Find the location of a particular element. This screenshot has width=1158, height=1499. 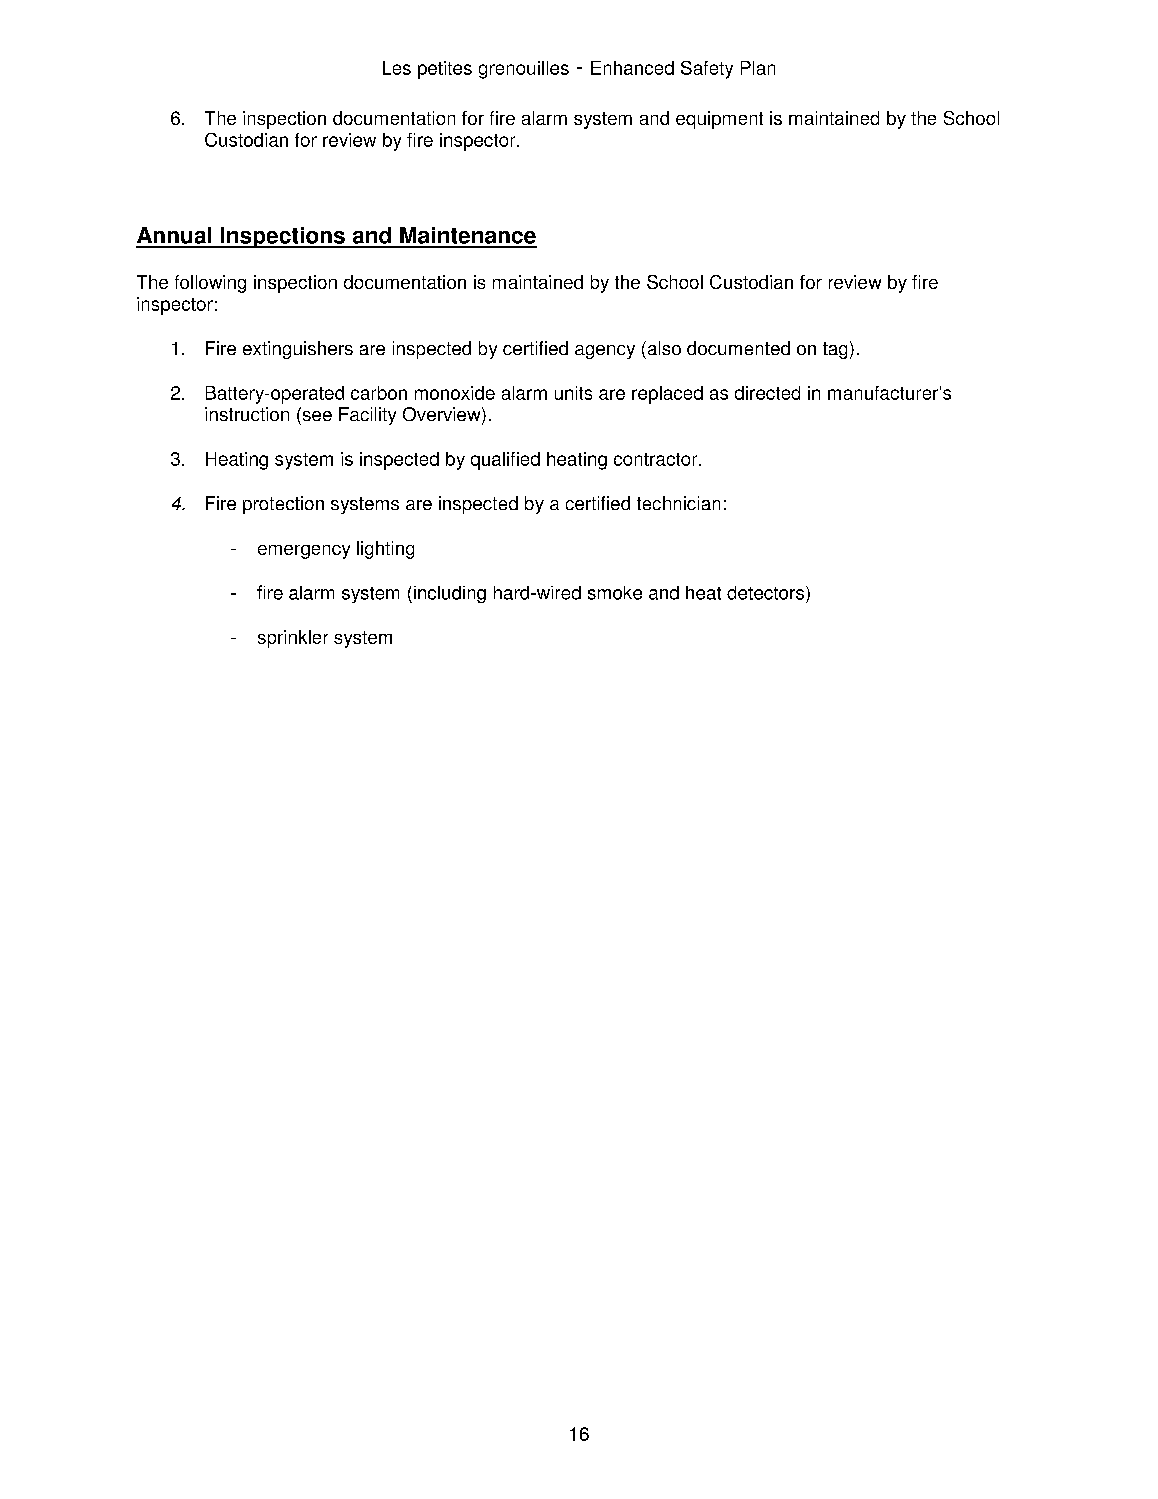

documented is located at coordinates (738, 348).
